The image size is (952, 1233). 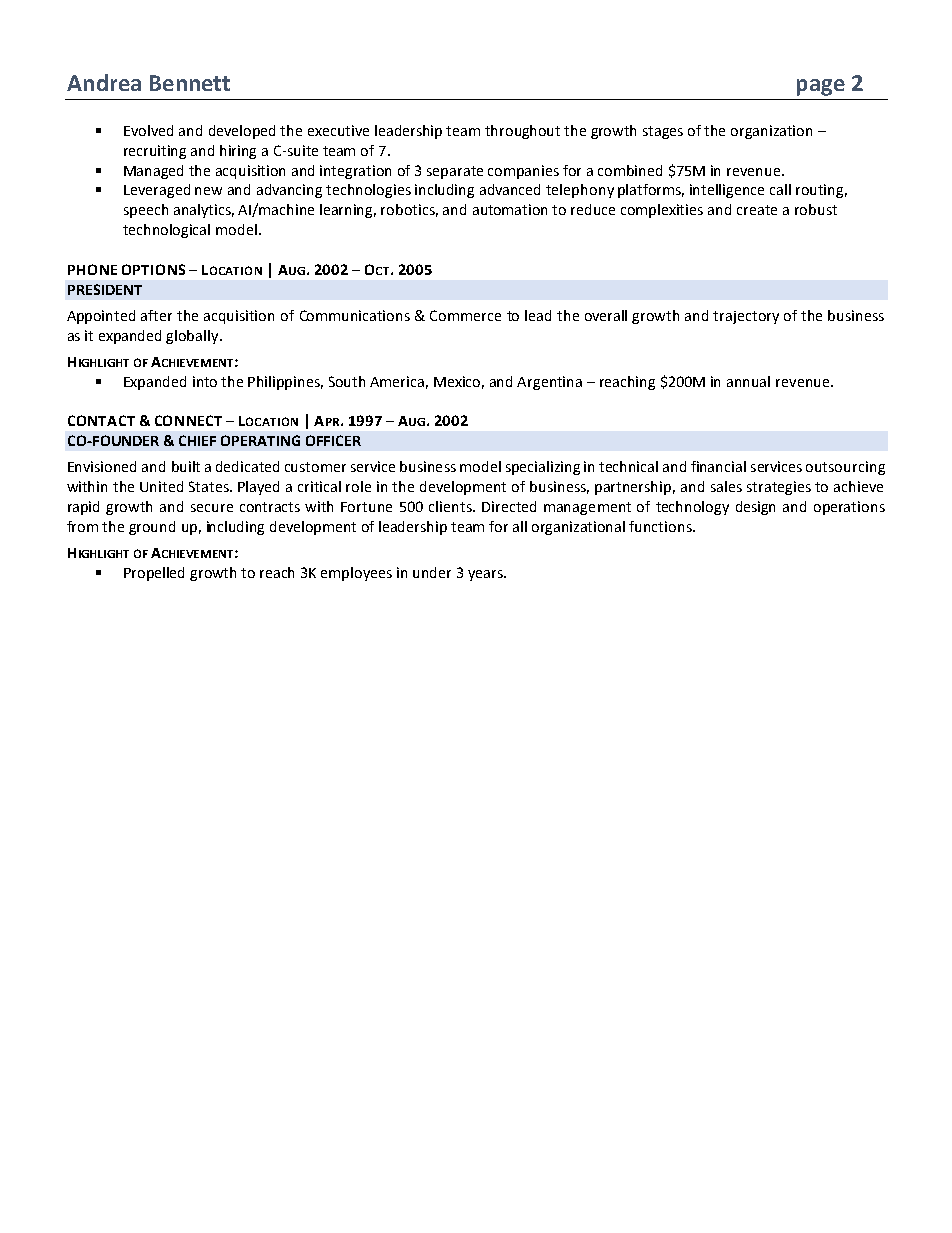 I want to click on page, so click(x=821, y=87).
